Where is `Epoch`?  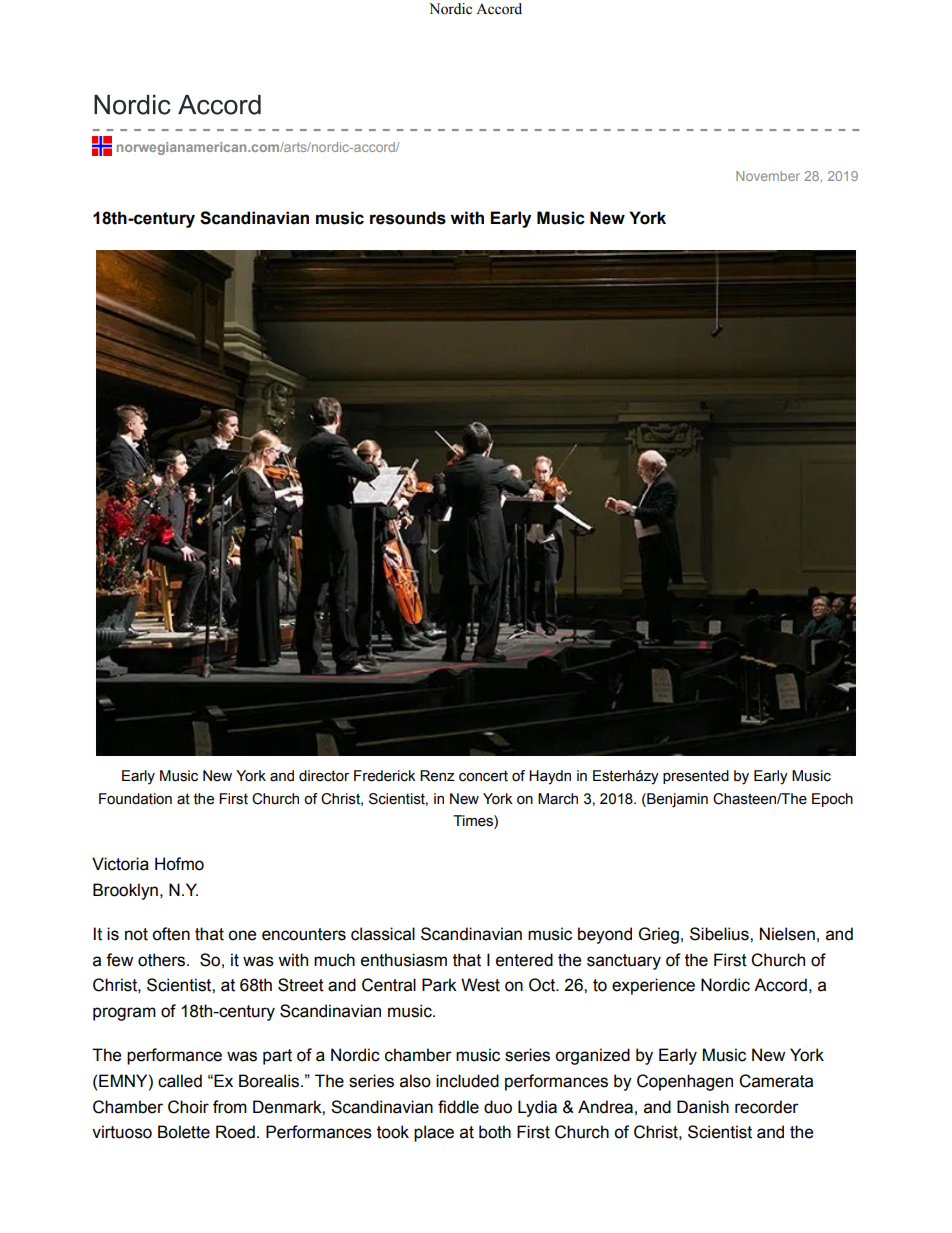
Epoch is located at coordinates (832, 800).
